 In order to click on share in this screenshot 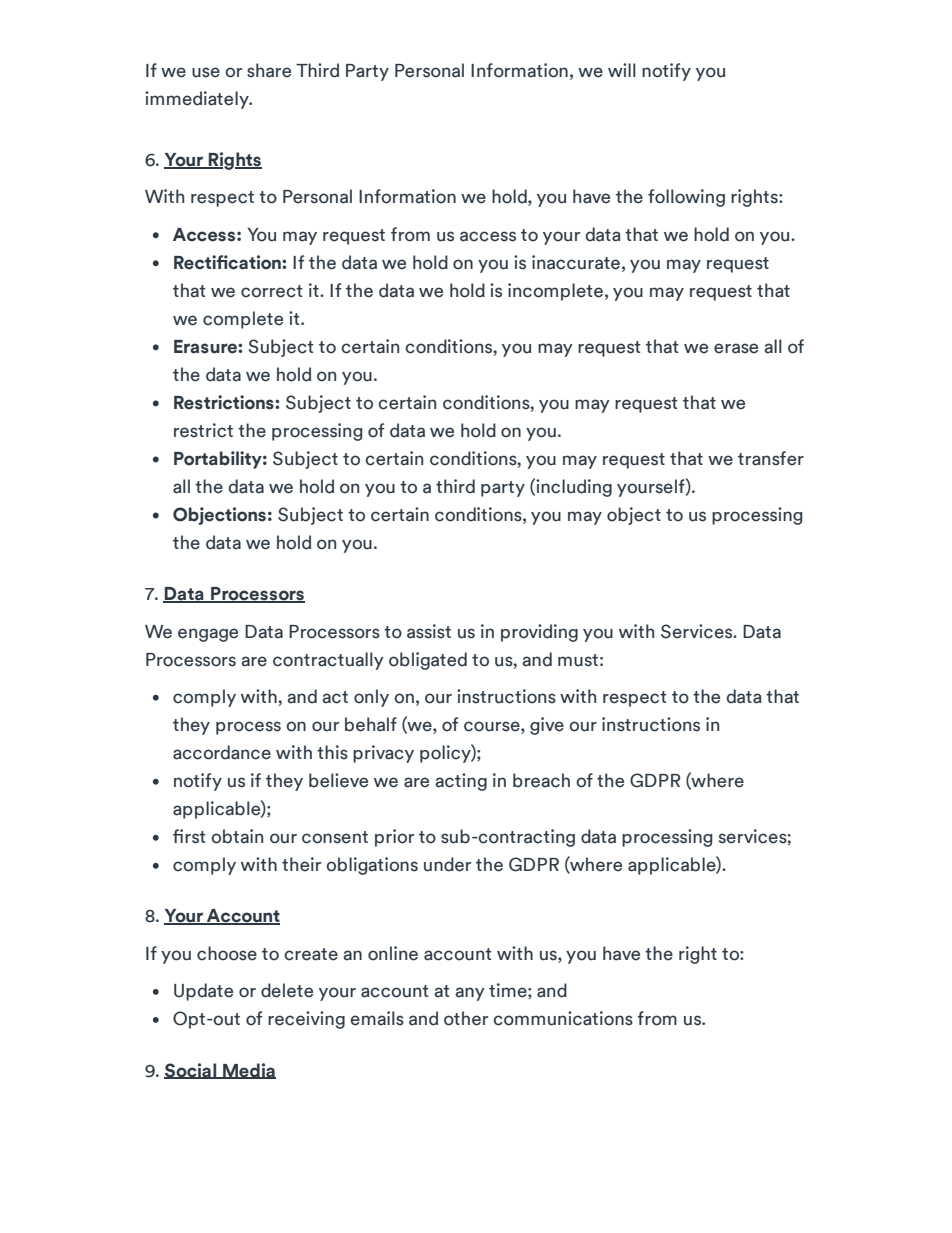, I will do `click(269, 70)`.
